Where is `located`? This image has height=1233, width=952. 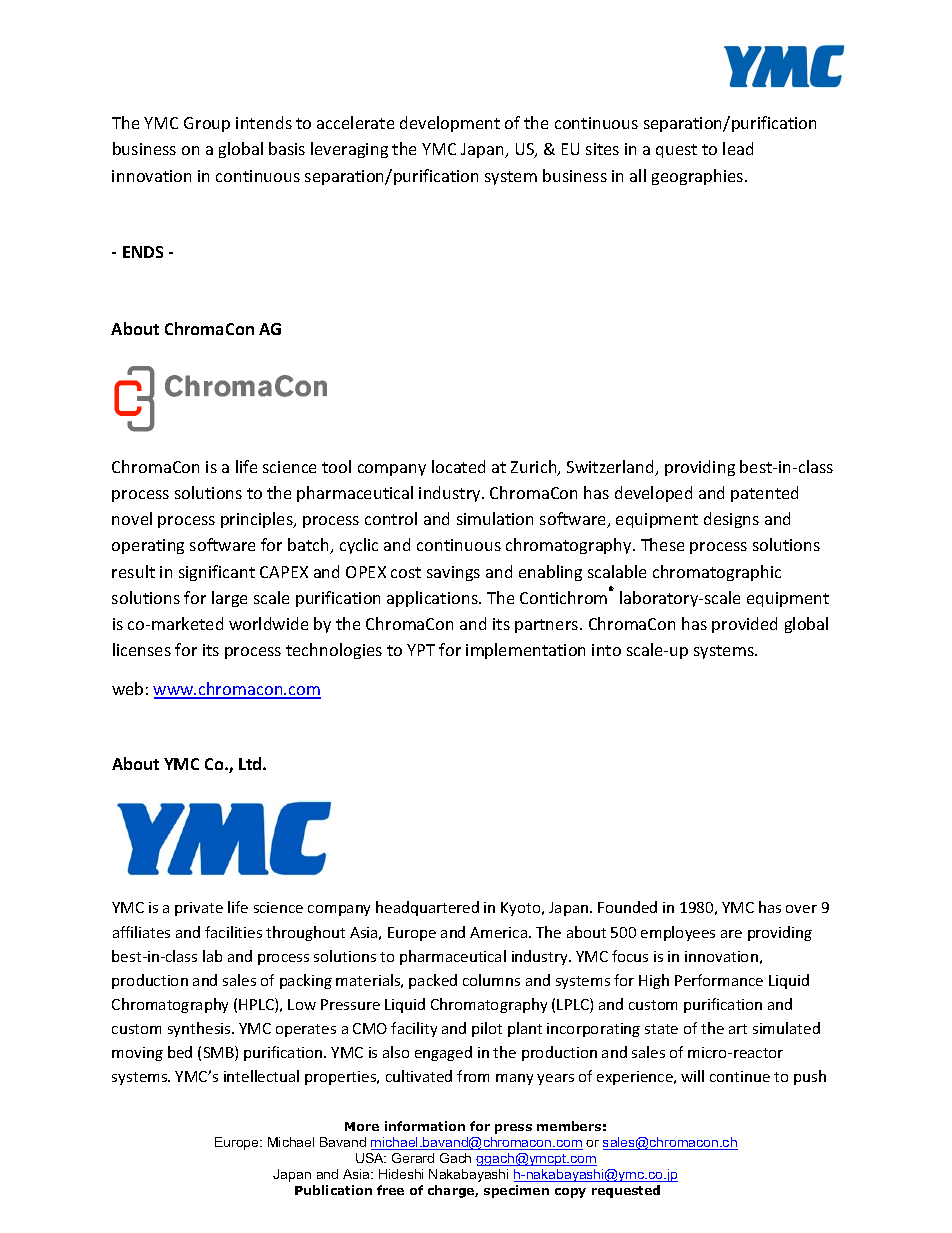
located is located at coordinates (458, 466).
